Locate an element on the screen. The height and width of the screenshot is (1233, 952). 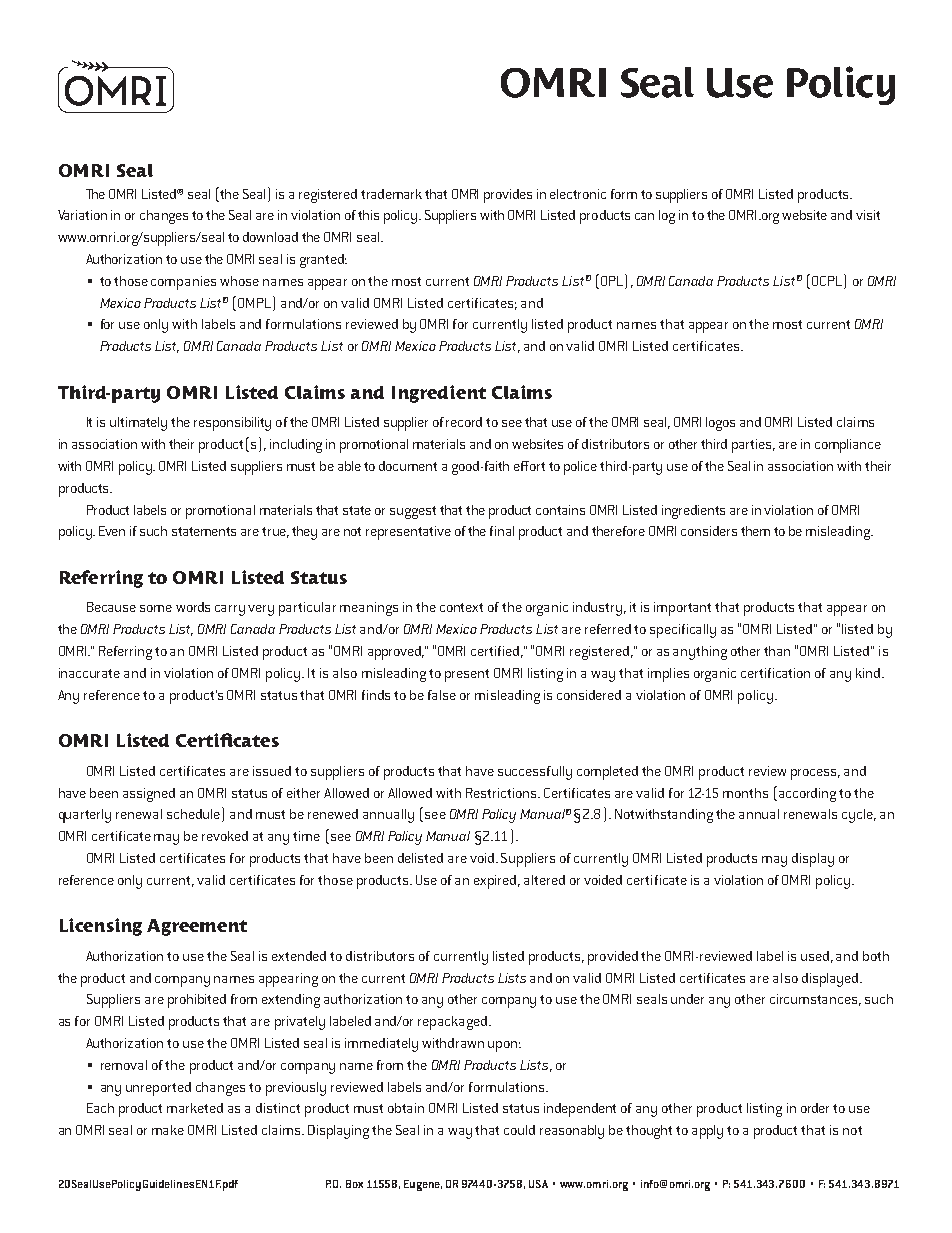
inaccurate is located at coordinates (89, 673).
